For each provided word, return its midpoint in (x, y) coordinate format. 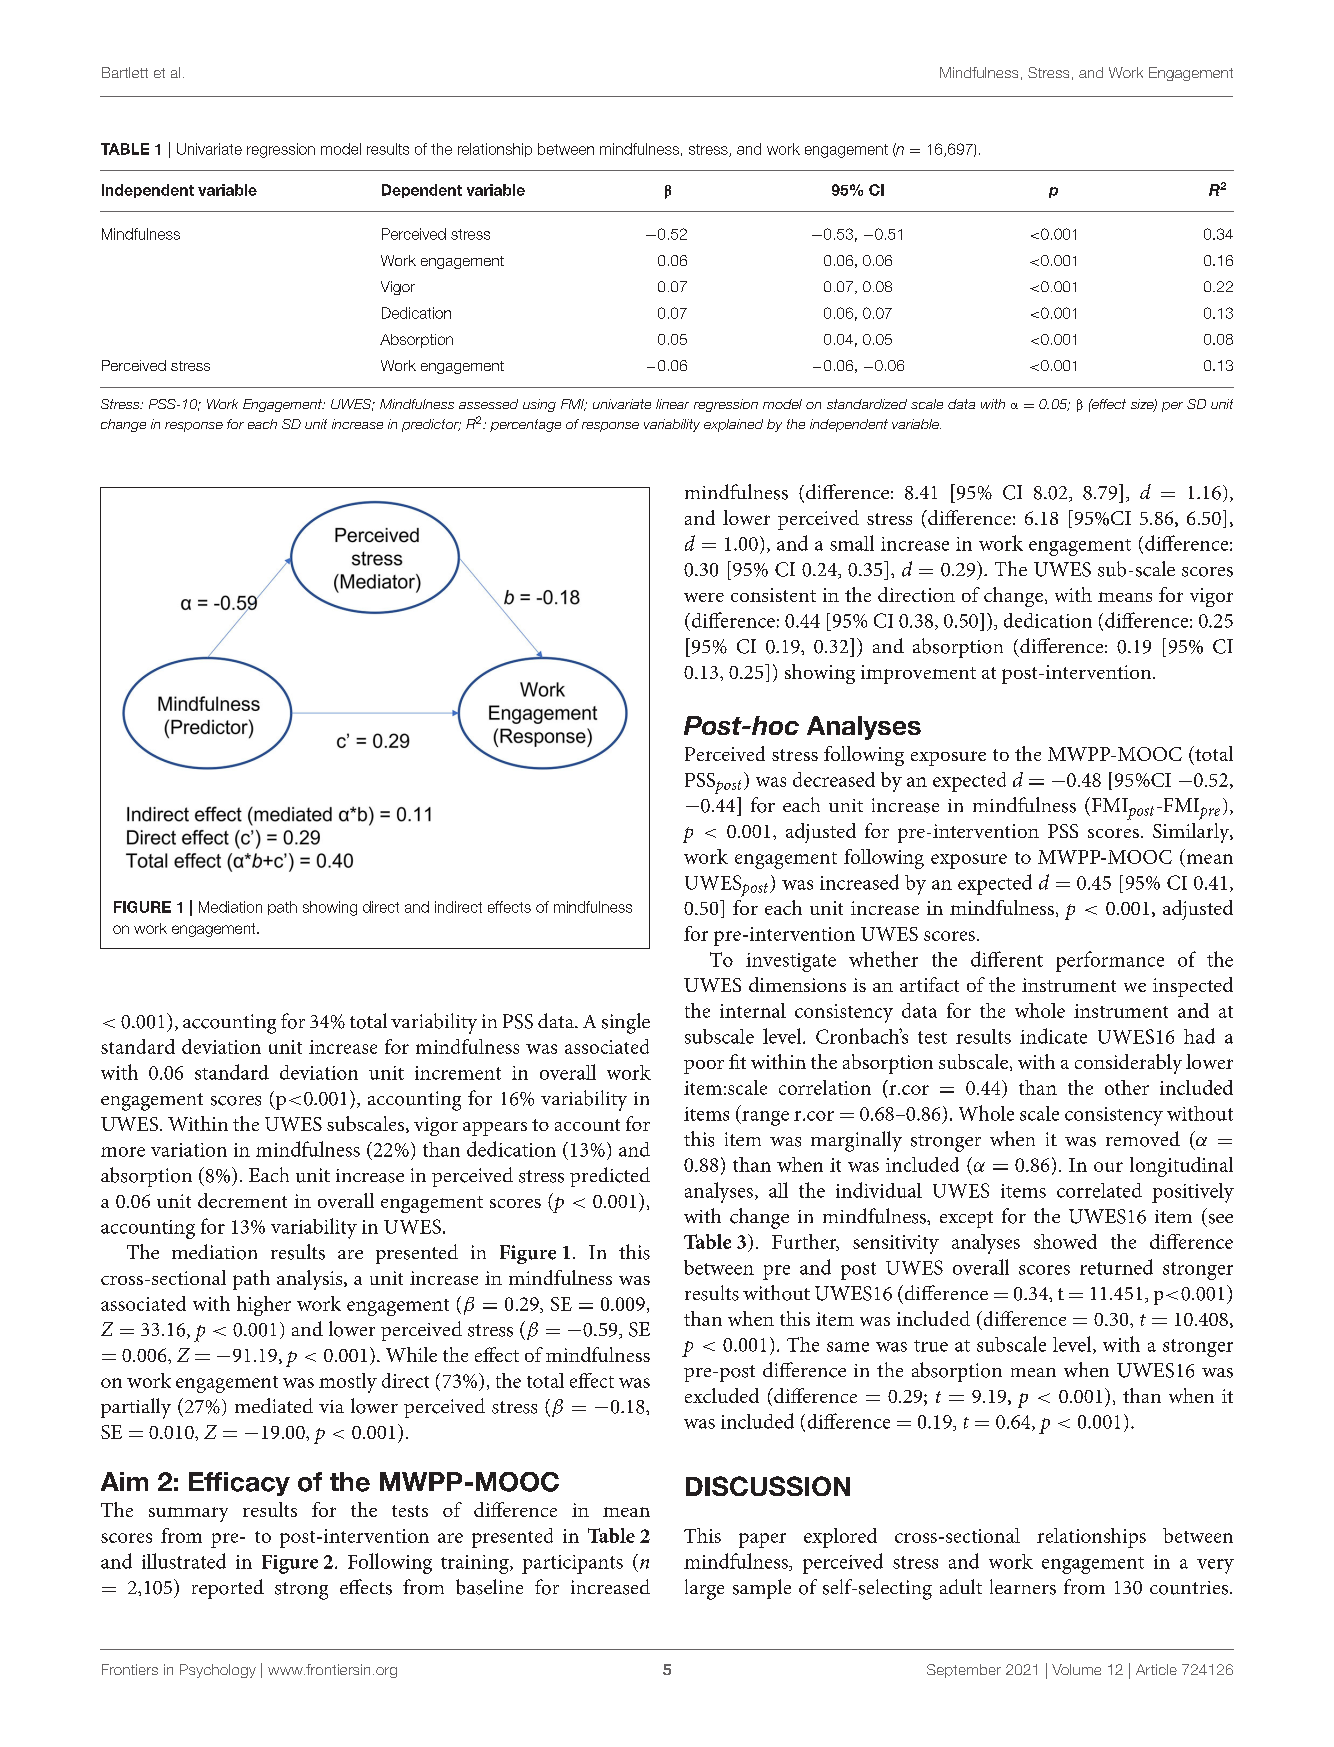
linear (672, 404)
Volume (1076, 1669)
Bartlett (125, 72)
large (704, 1589)
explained (733, 425)
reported (228, 1589)
